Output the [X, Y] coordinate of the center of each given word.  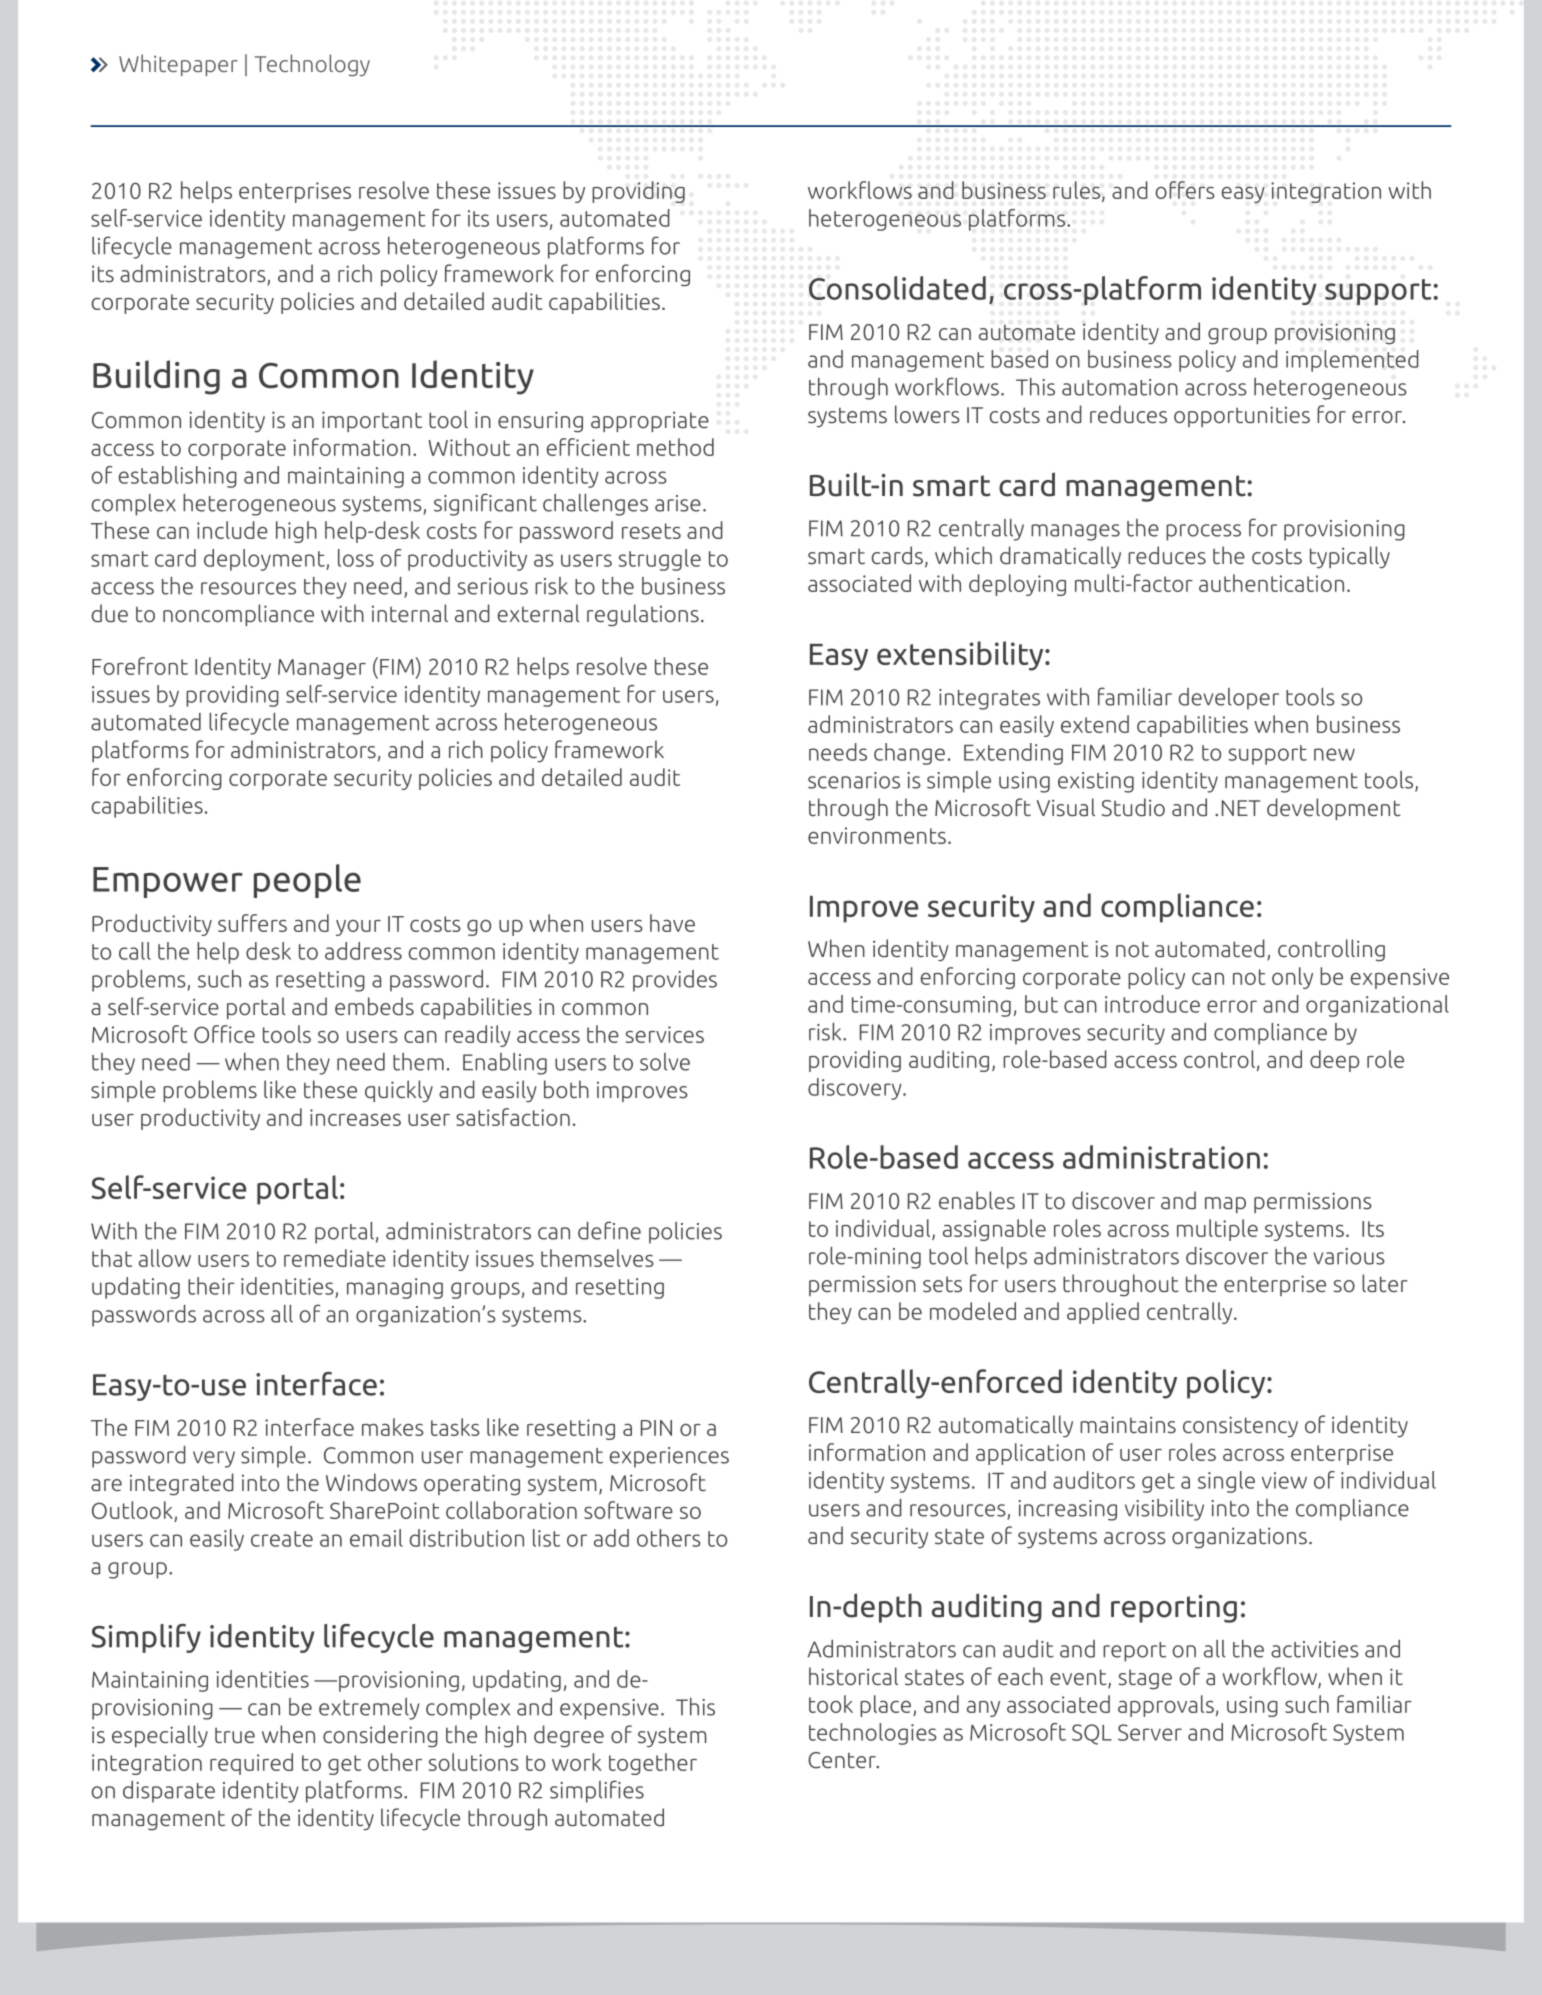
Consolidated [897, 288]
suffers [252, 923]
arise [678, 503]
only [1292, 978]
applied [1103, 1313]
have [672, 923]
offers [1185, 190]
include [232, 530]
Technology [312, 65]
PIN [656, 1428]
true [235, 1735]
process [1203, 532]
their [211, 1286]
